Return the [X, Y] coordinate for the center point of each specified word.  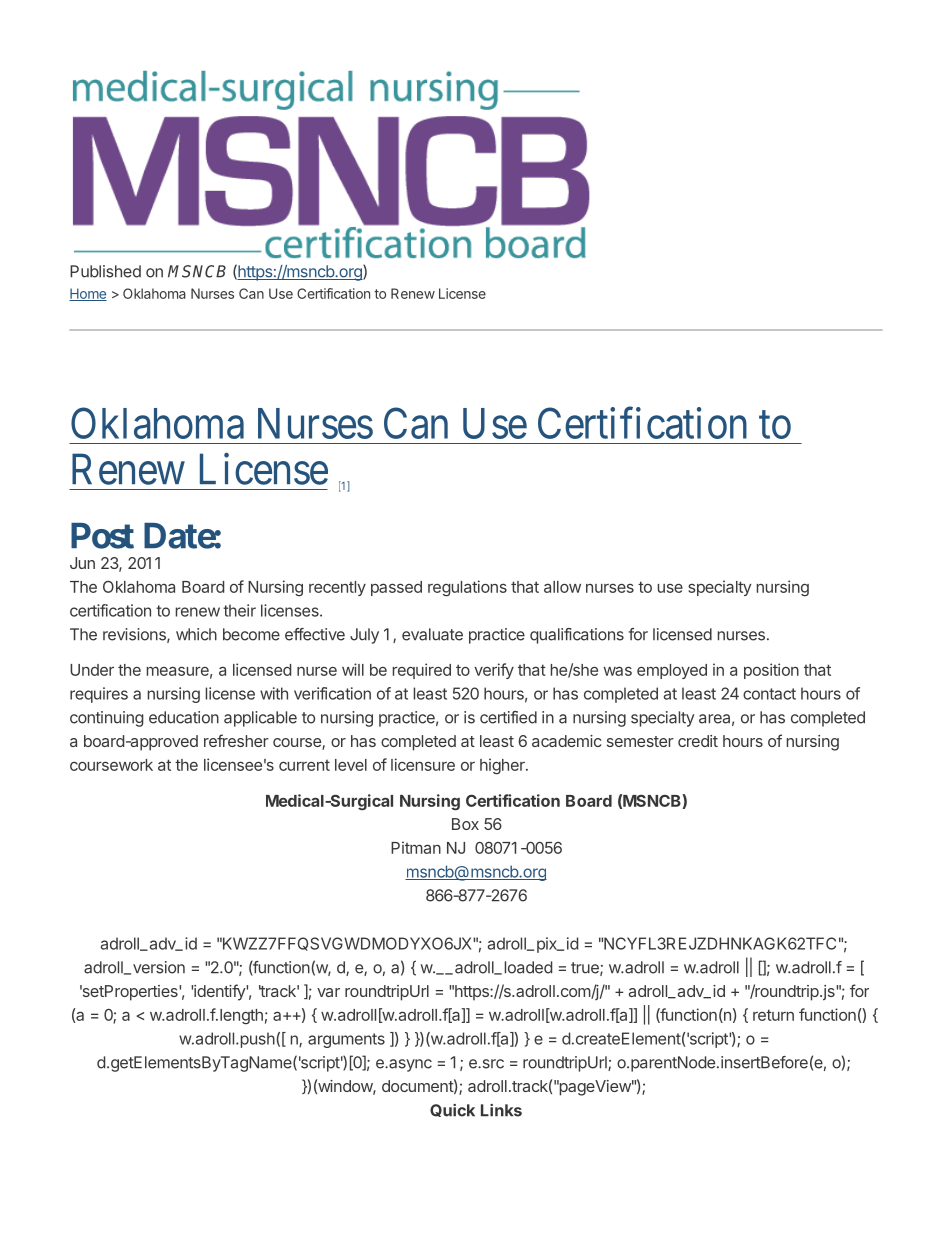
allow [562, 587]
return [773, 1015]
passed [396, 588]
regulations [467, 588]
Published [105, 271]
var [328, 992]
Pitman [416, 847]
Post [102, 536]
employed [672, 671]
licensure [423, 764]
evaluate [432, 634]
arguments [346, 1040]
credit [698, 741]
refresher [236, 740]
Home [88, 294]
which [196, 634]
